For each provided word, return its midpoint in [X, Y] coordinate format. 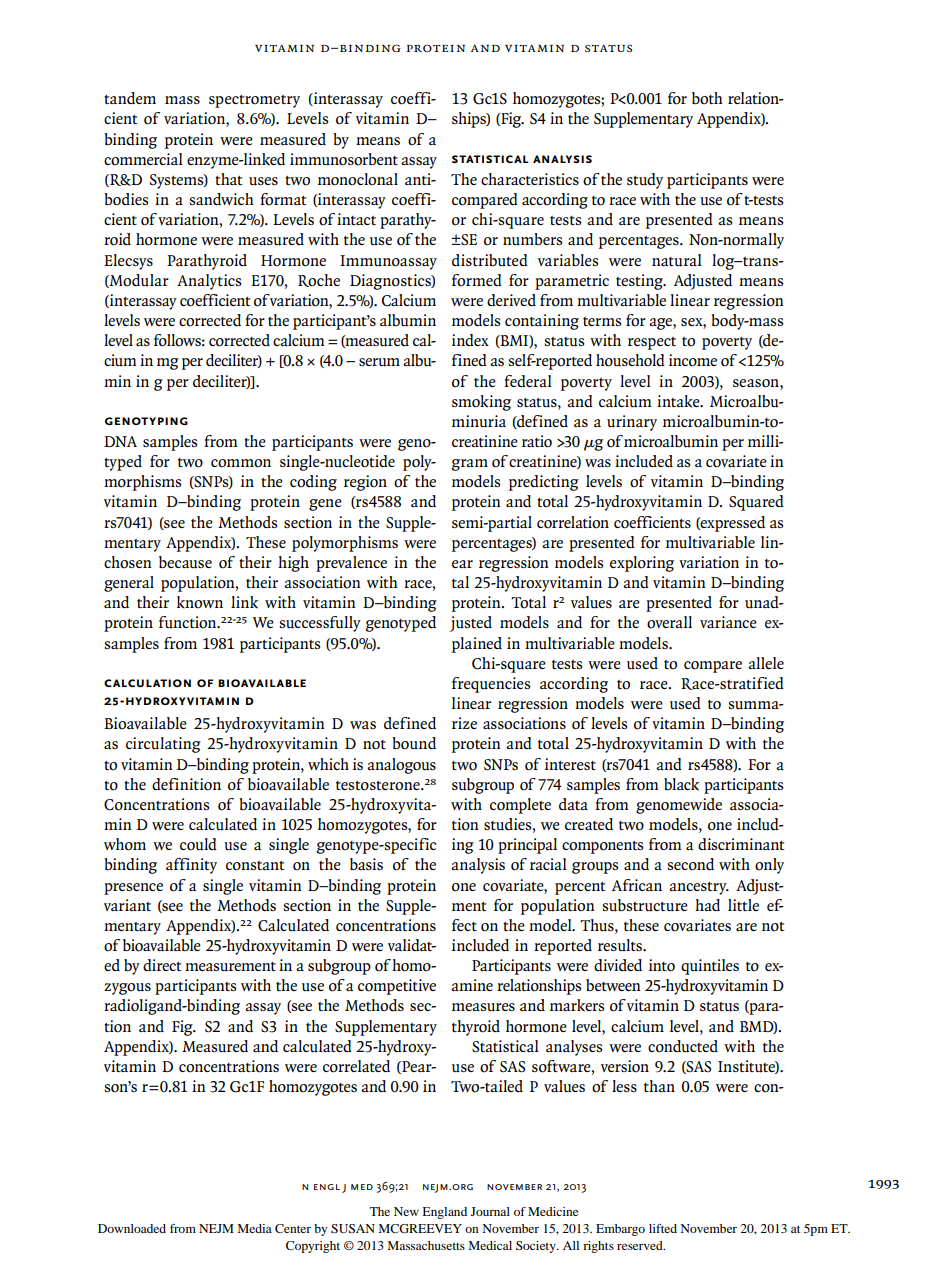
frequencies [491, 685]
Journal [490, 1211]
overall [669, 622]
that [229, 179]
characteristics [530, 179]
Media [254, 1228]
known [200, 602]
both [707, 98]
